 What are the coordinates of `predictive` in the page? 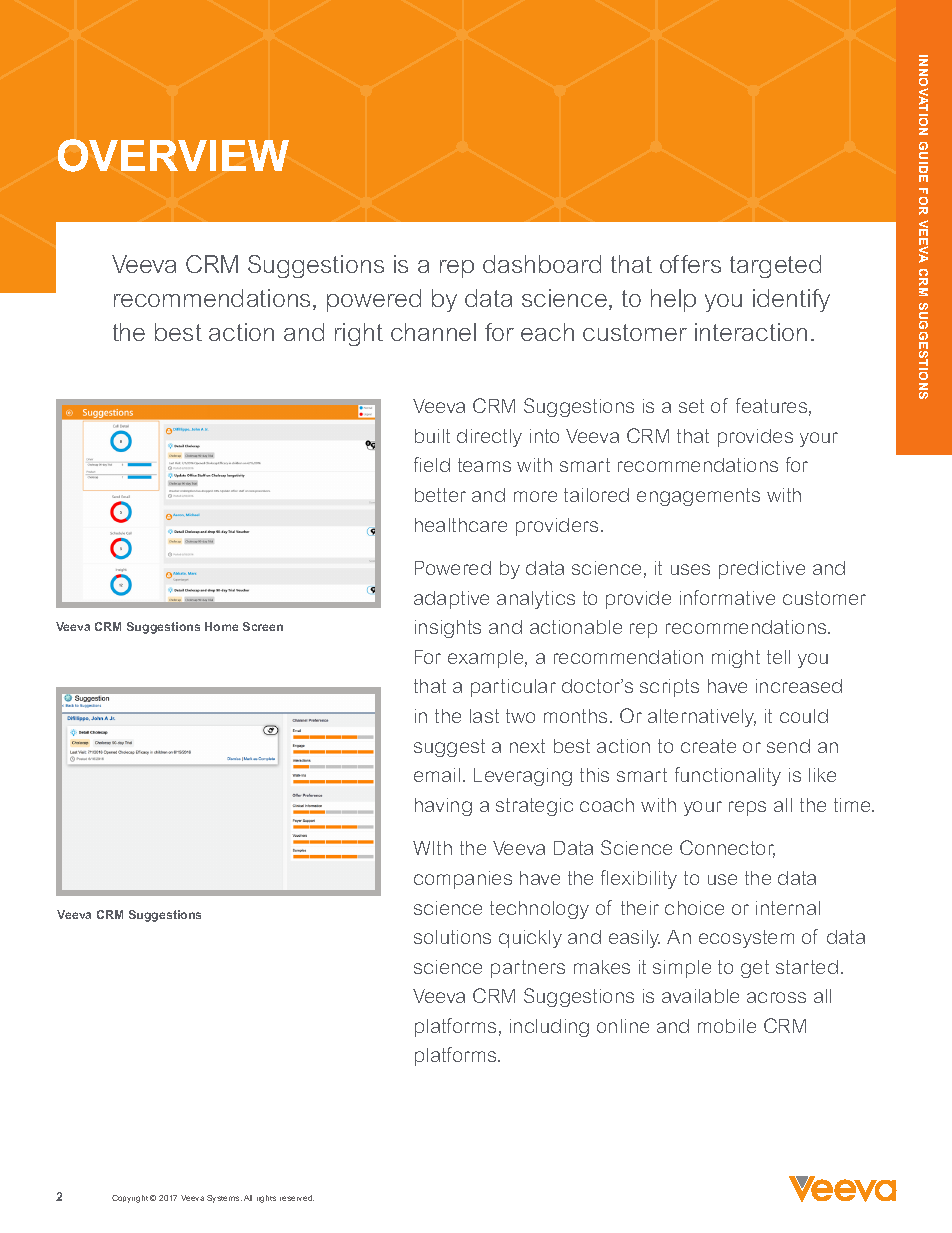 It's located at (762, 570).
